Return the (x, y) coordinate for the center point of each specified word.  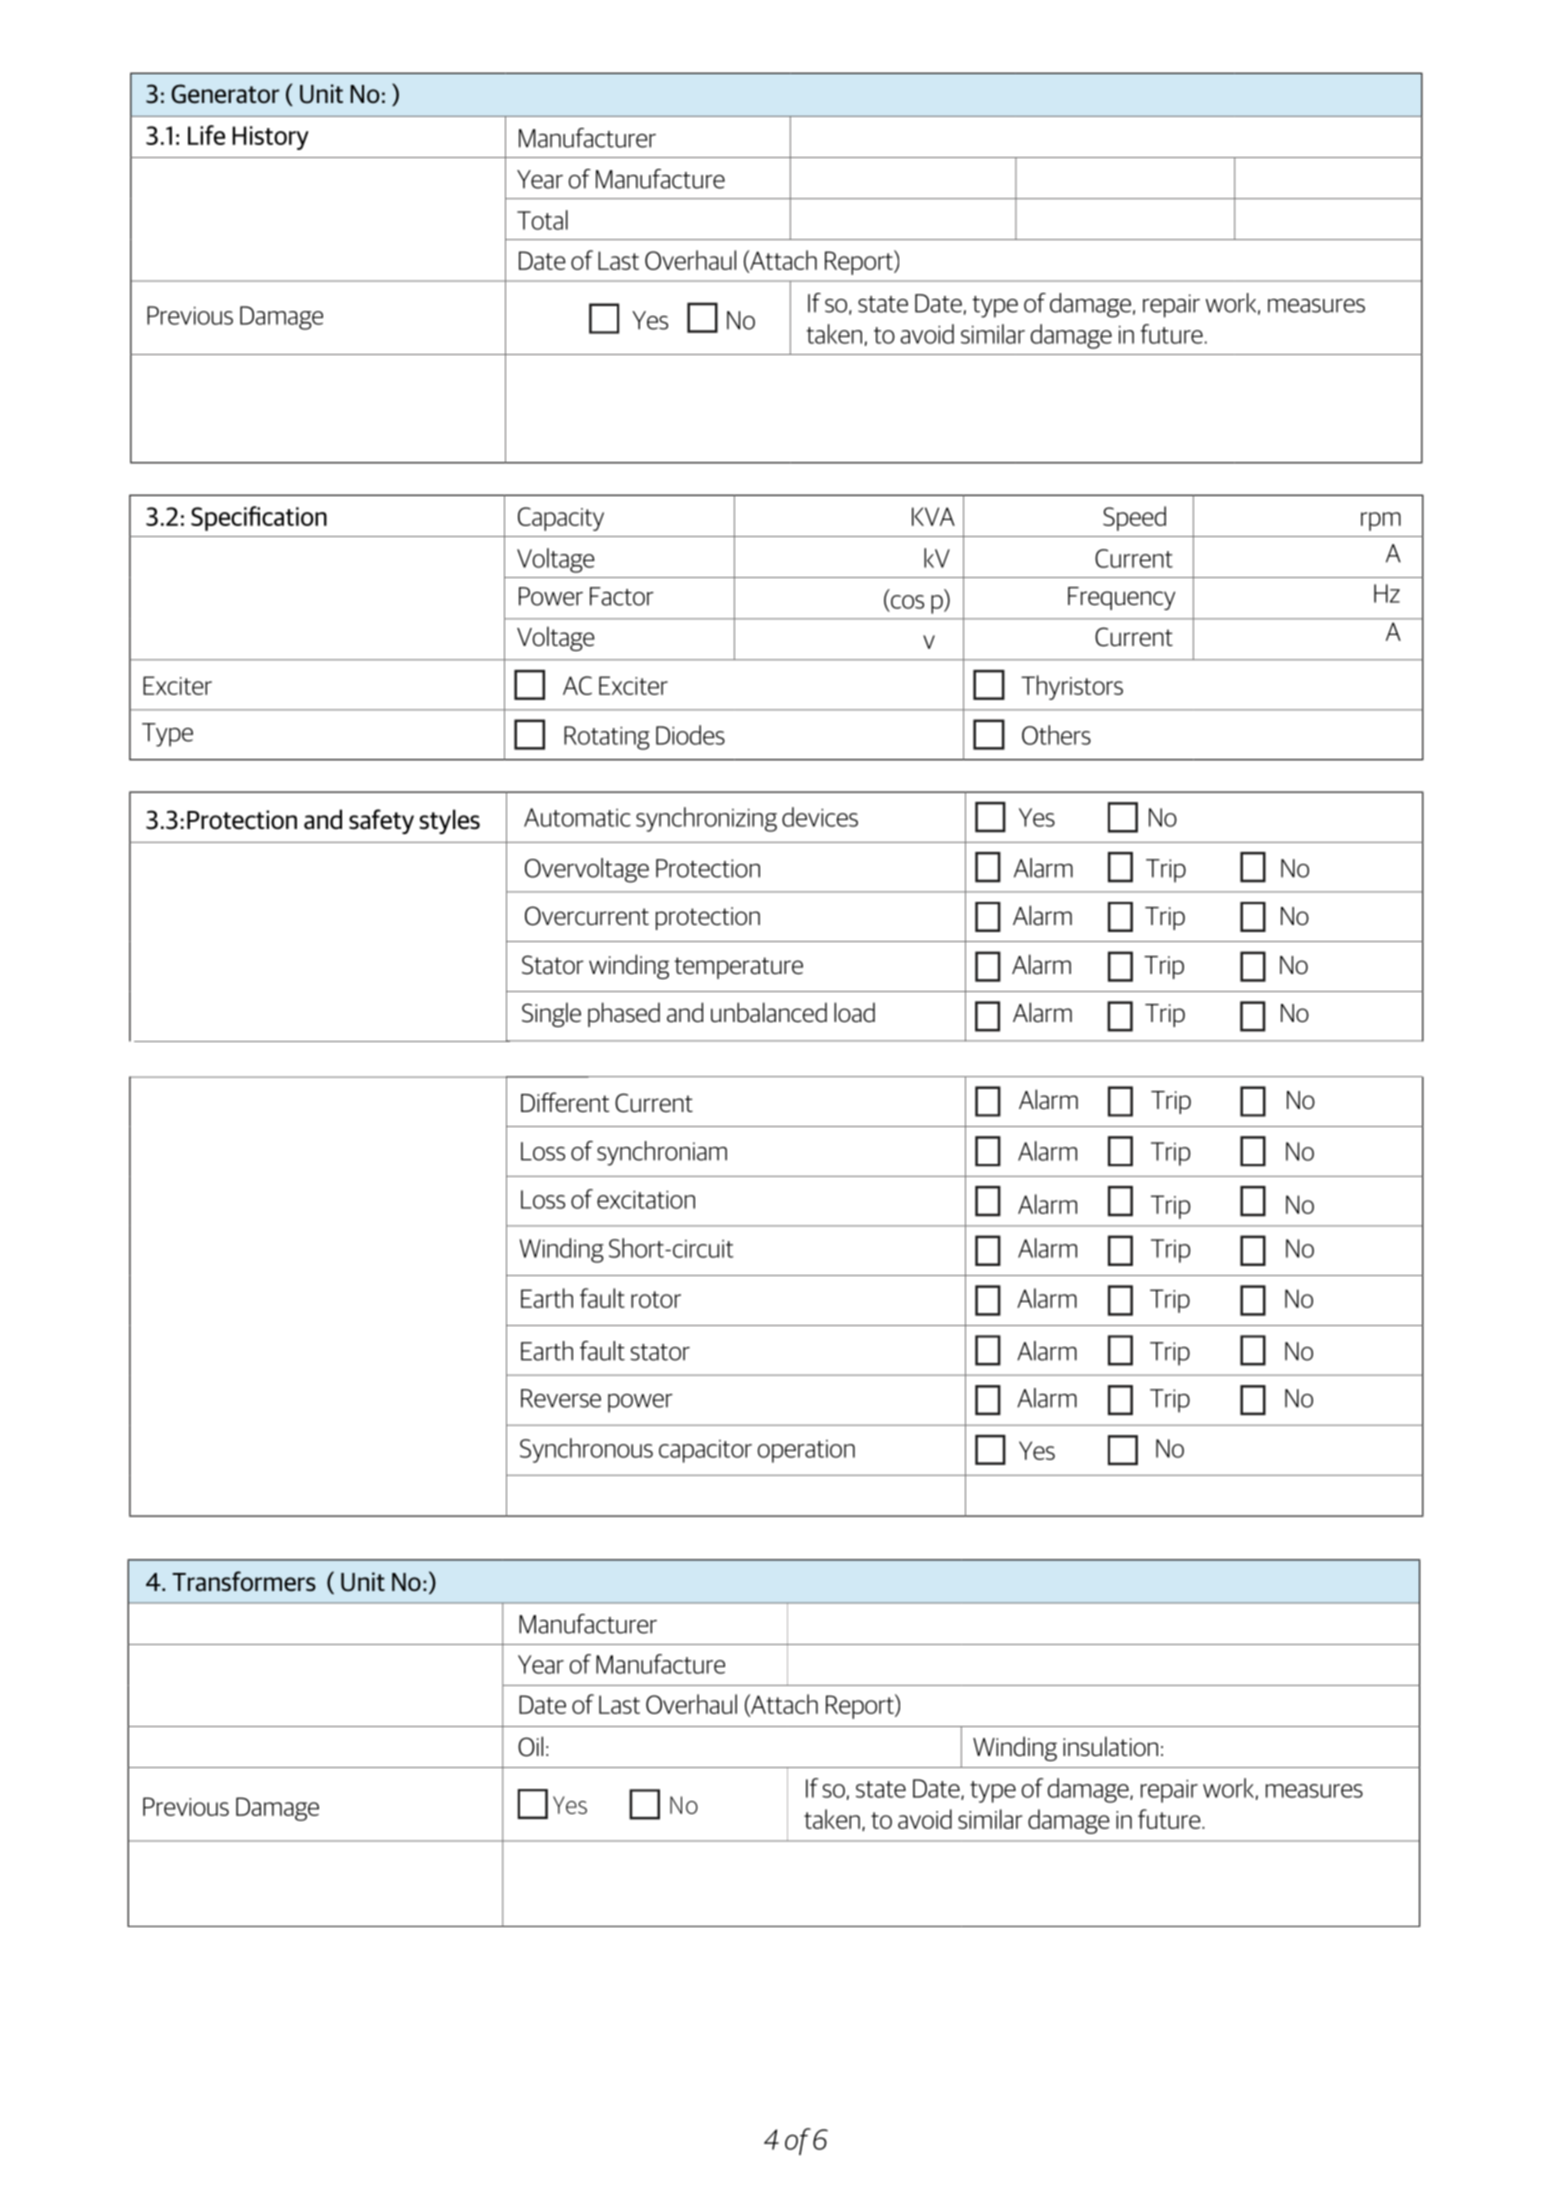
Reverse (561, 1398)
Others (1056, 735)
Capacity (561, 519)
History (270, 138)
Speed (1134, 518)
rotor (656, 1299)
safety (381, 821)
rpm (1381, 521)
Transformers (244, 1581)
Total (542, 220)
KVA (933, 516)
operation (806, 1451)
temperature (738, 968)
